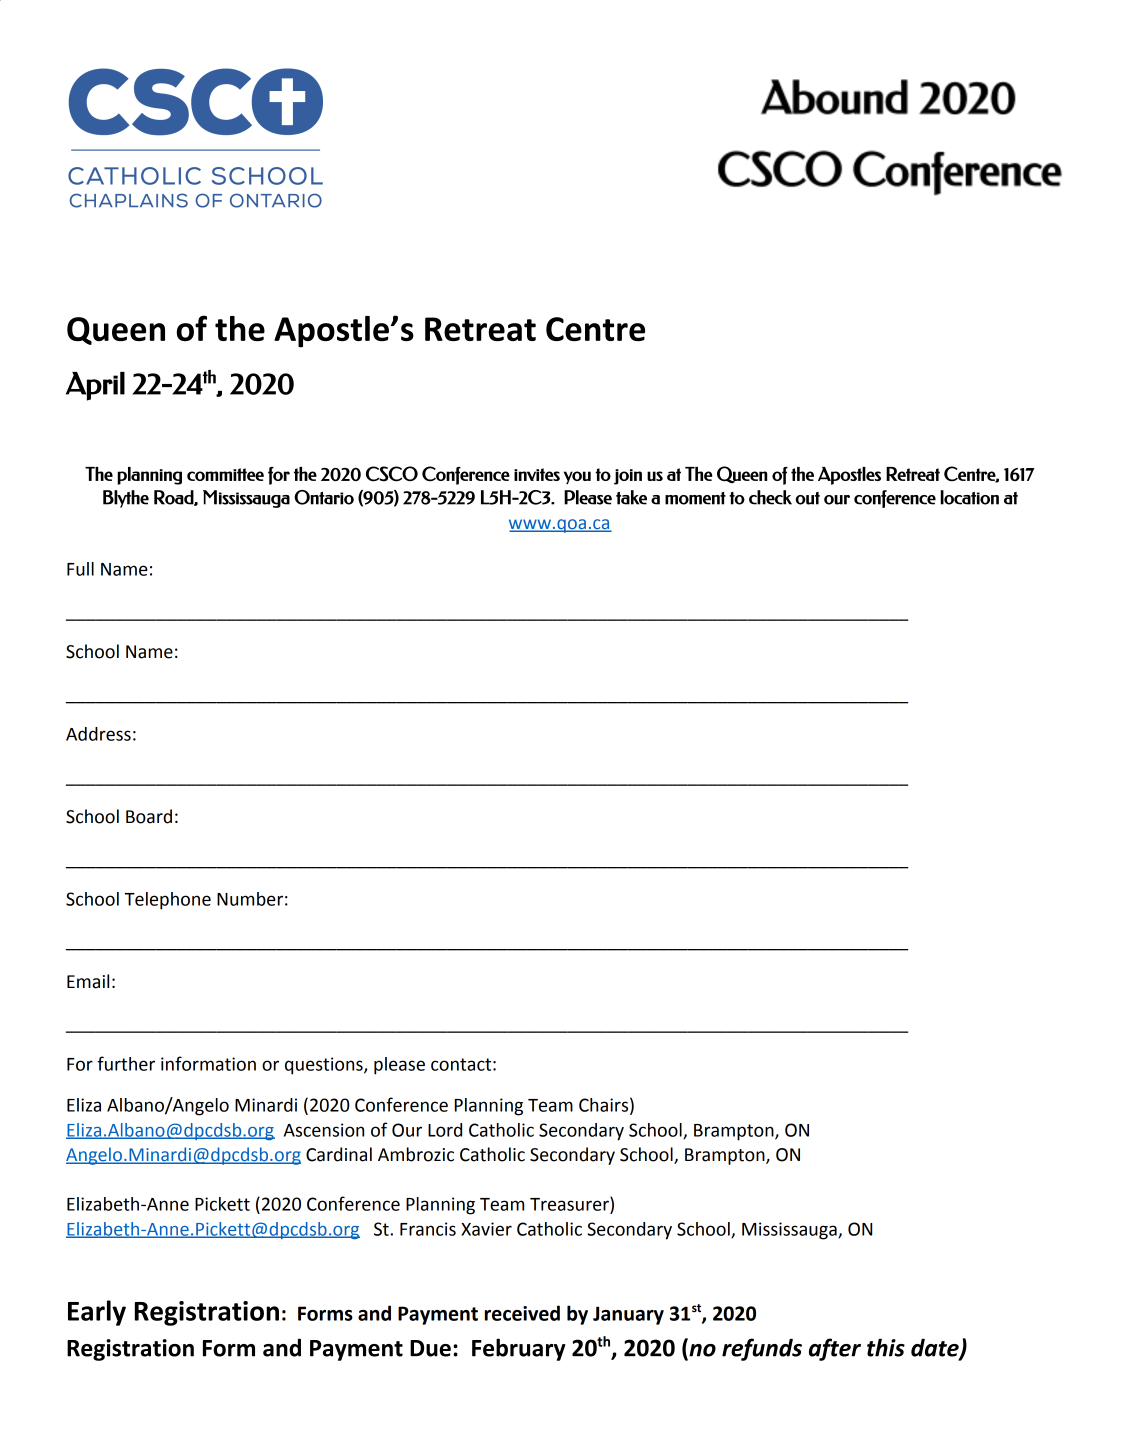  Describe the element at coordinates (168, 901) in the document. I see `Telephone` at that location.
